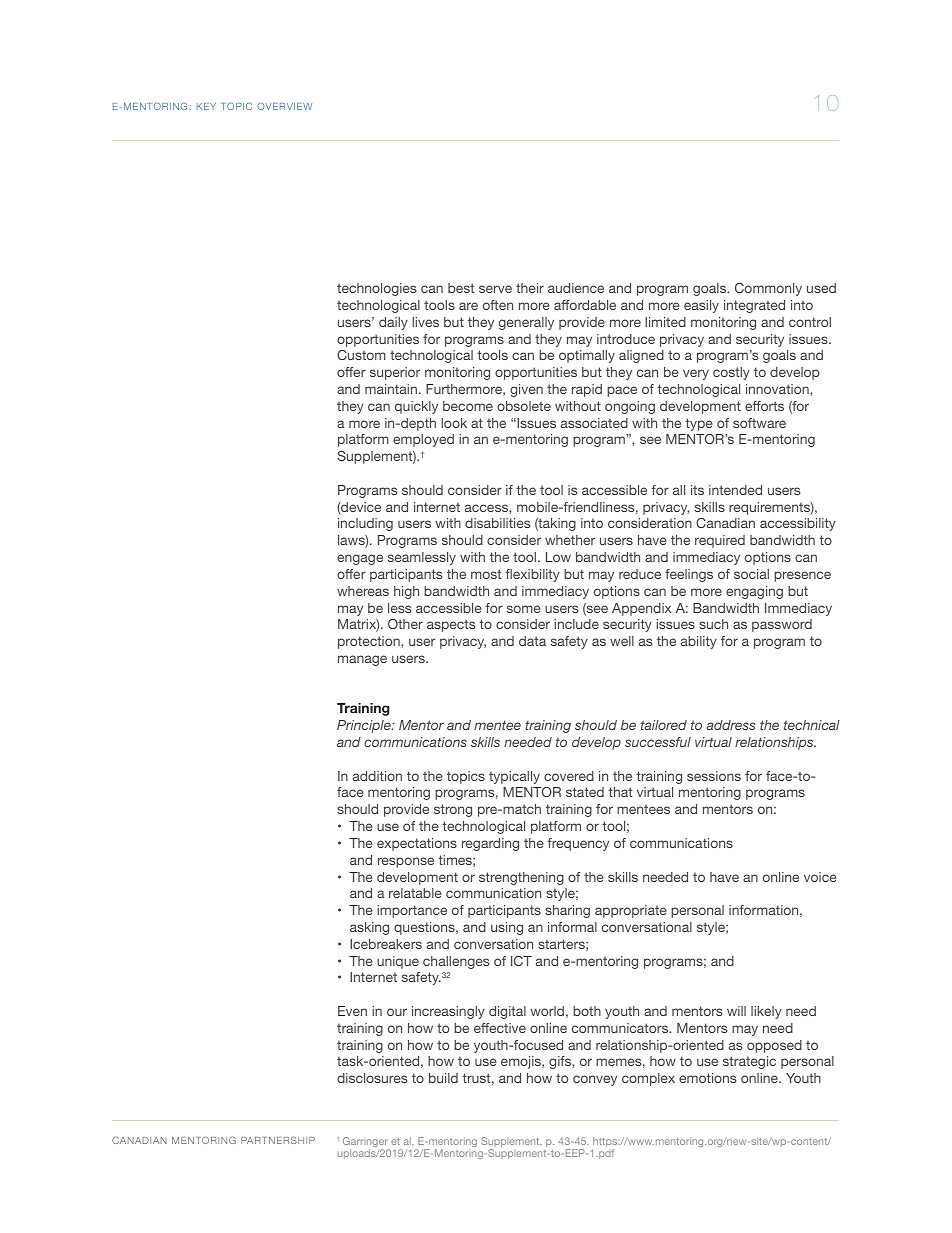 This screenshot has width=952, height=1233. What do you see at coordinates (530, 288) in the screenshot?
I see `their` at bounding box center [530, 288].
